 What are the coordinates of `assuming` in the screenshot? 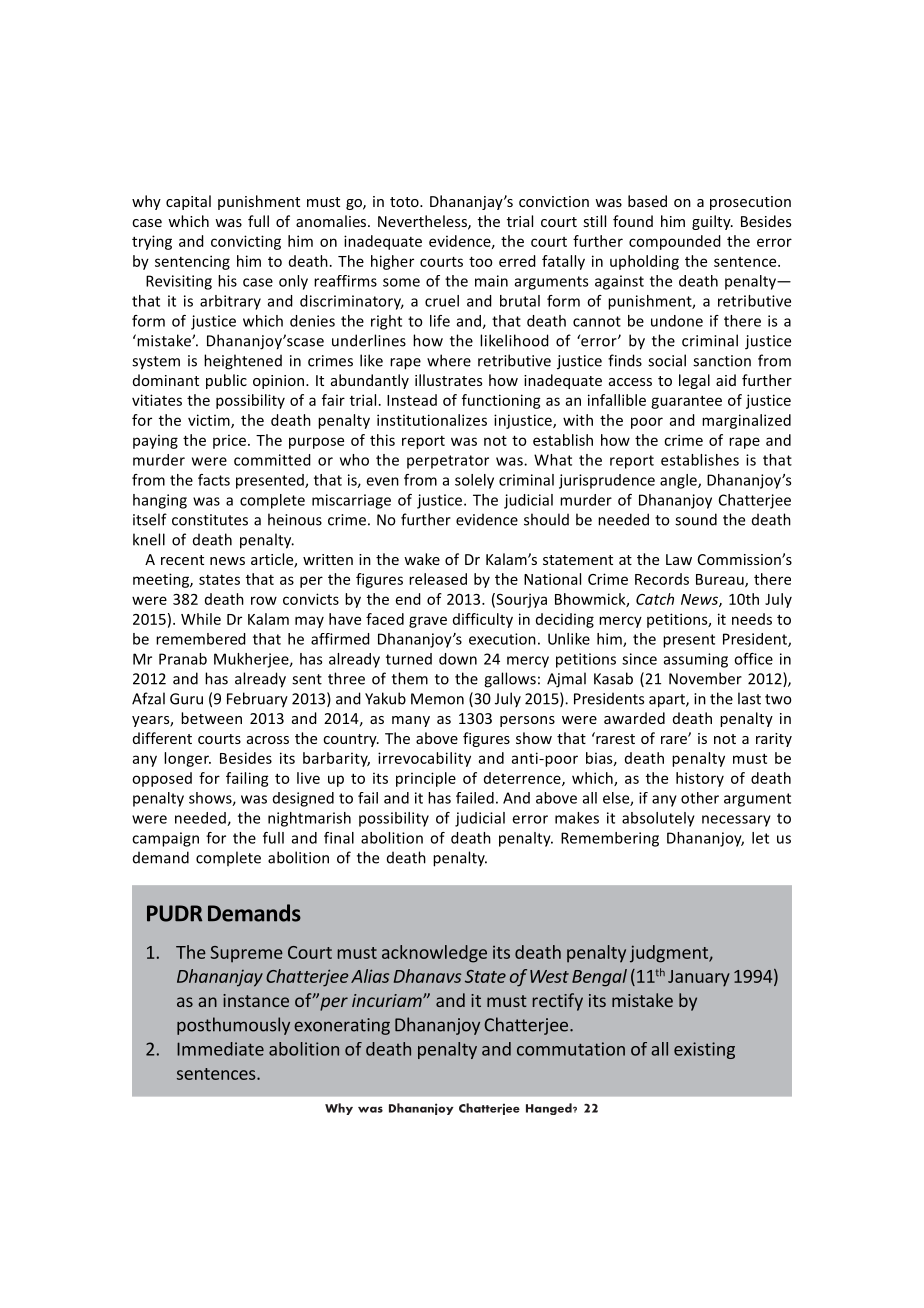 It's located at (696, 660).
